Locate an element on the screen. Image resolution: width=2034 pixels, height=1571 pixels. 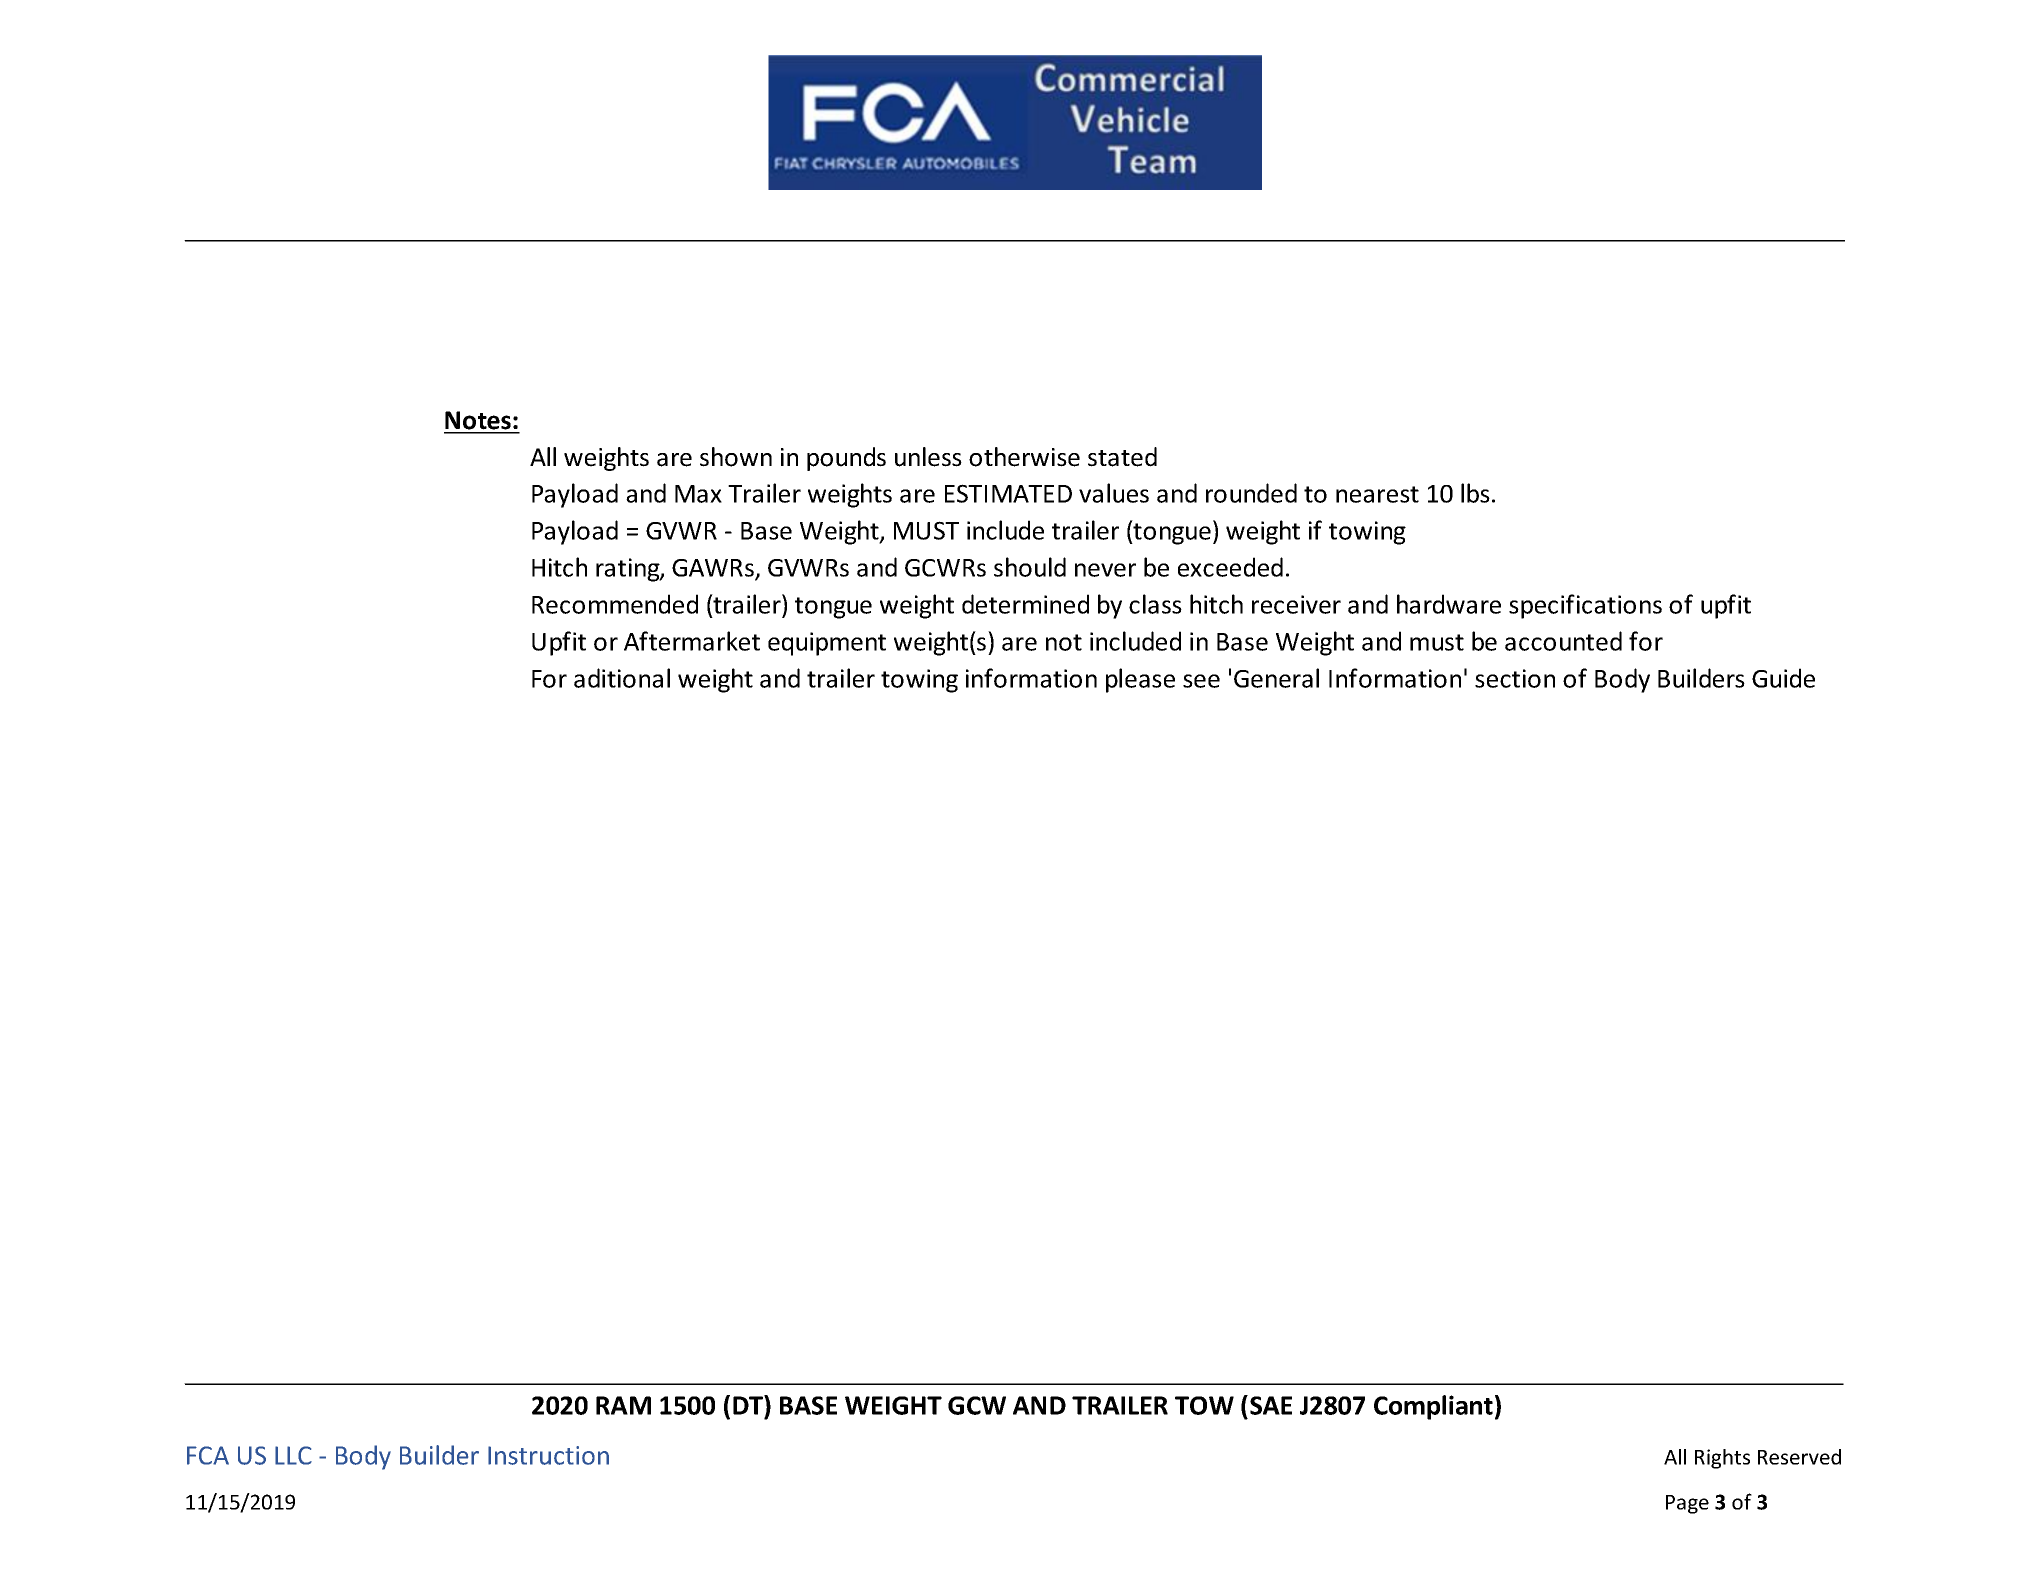
LLC is located at coordinates (293, 1455).
